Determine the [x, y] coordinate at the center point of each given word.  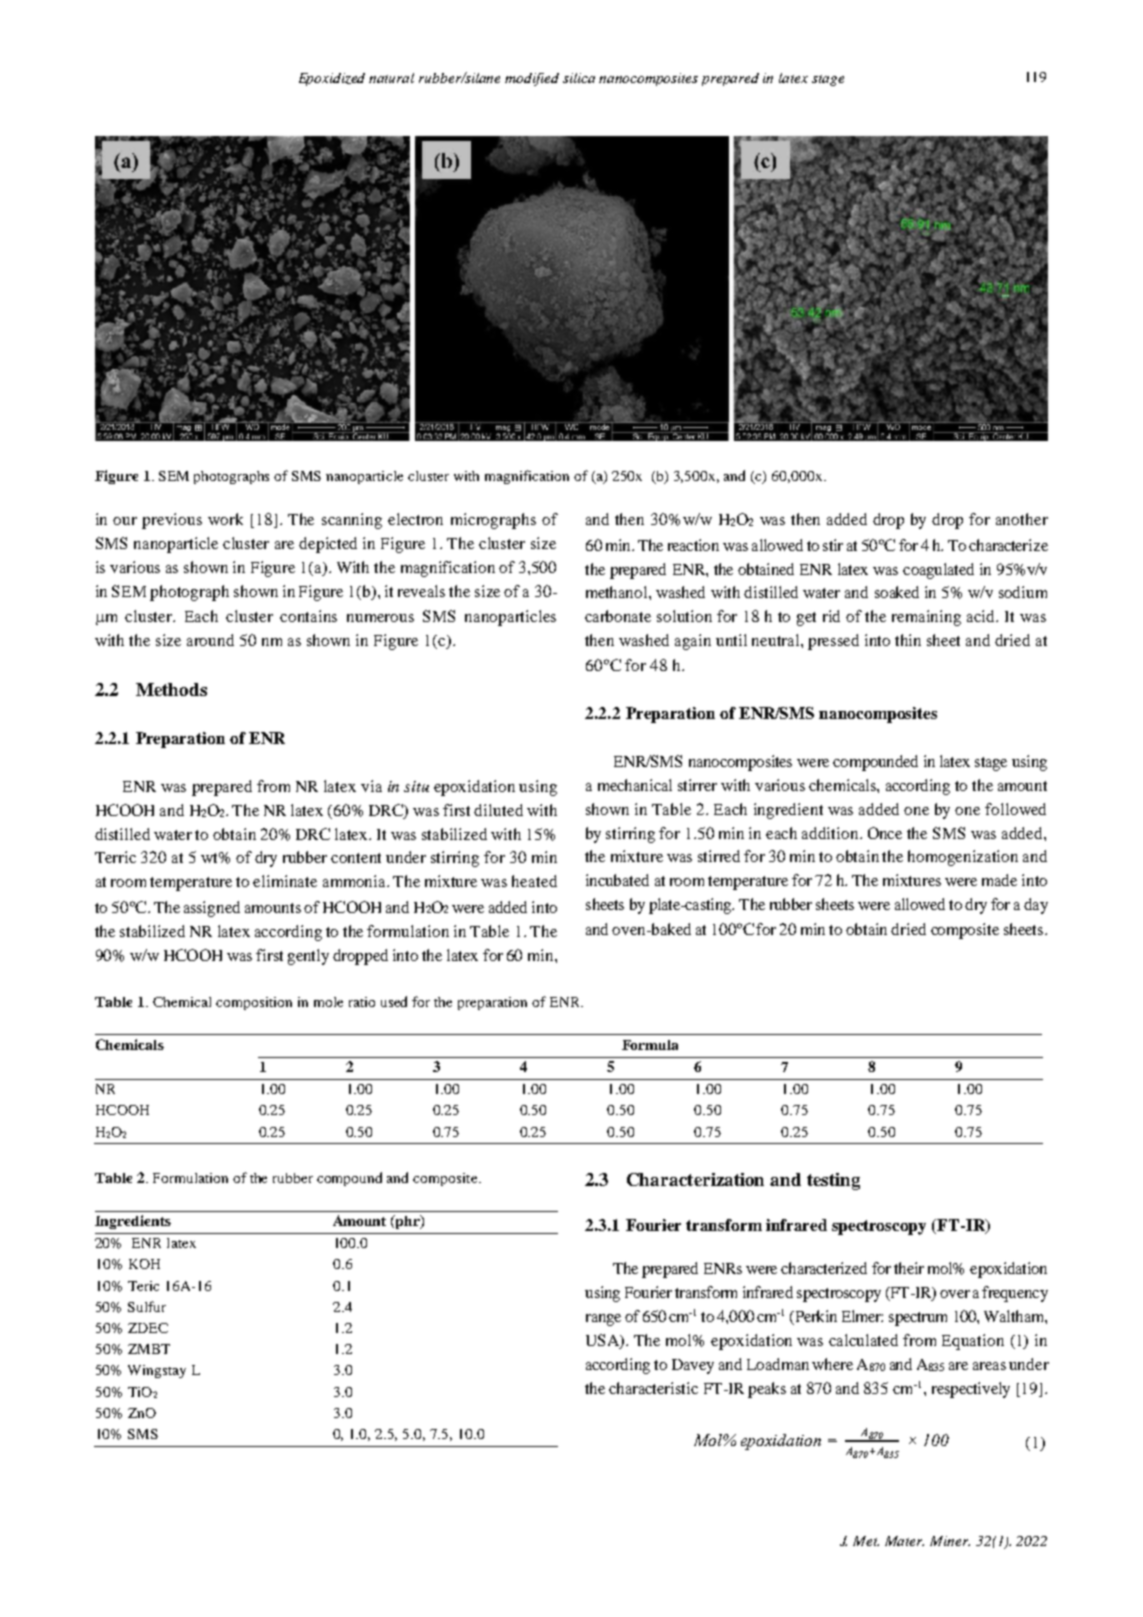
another [1022, 519]
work [225, 519]
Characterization [695, 1179]
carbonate [618, 616]
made [999, 880]
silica [579, 78]
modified [532, 79]
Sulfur [147, 1306]
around [210, 640]
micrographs [493, 521]
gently [308, 957]
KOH [144, 1264]
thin [908, 640]
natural [391, 78]
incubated [617, 880]
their [909, 1268]
